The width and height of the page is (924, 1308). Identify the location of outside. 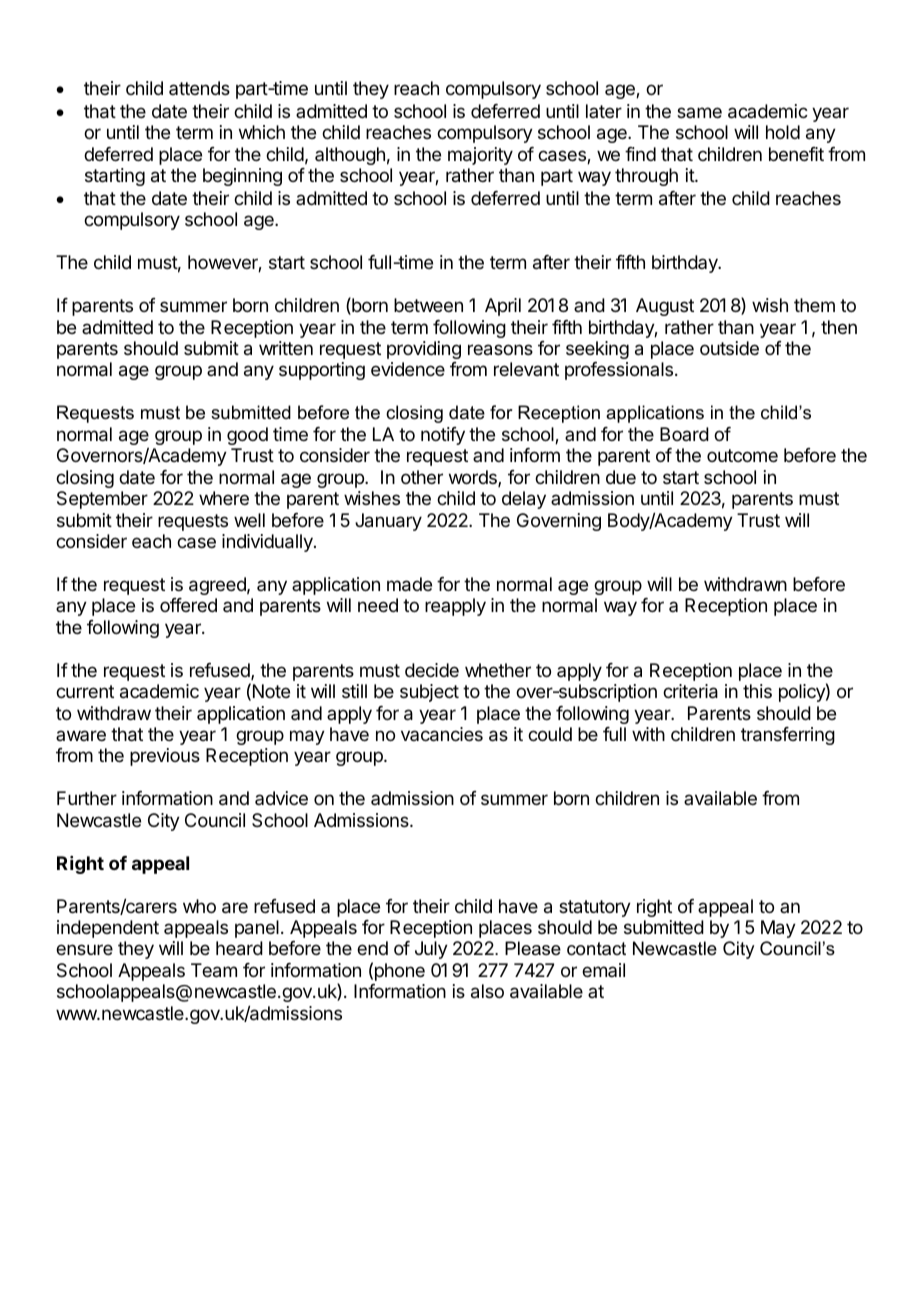
(729, 348).
